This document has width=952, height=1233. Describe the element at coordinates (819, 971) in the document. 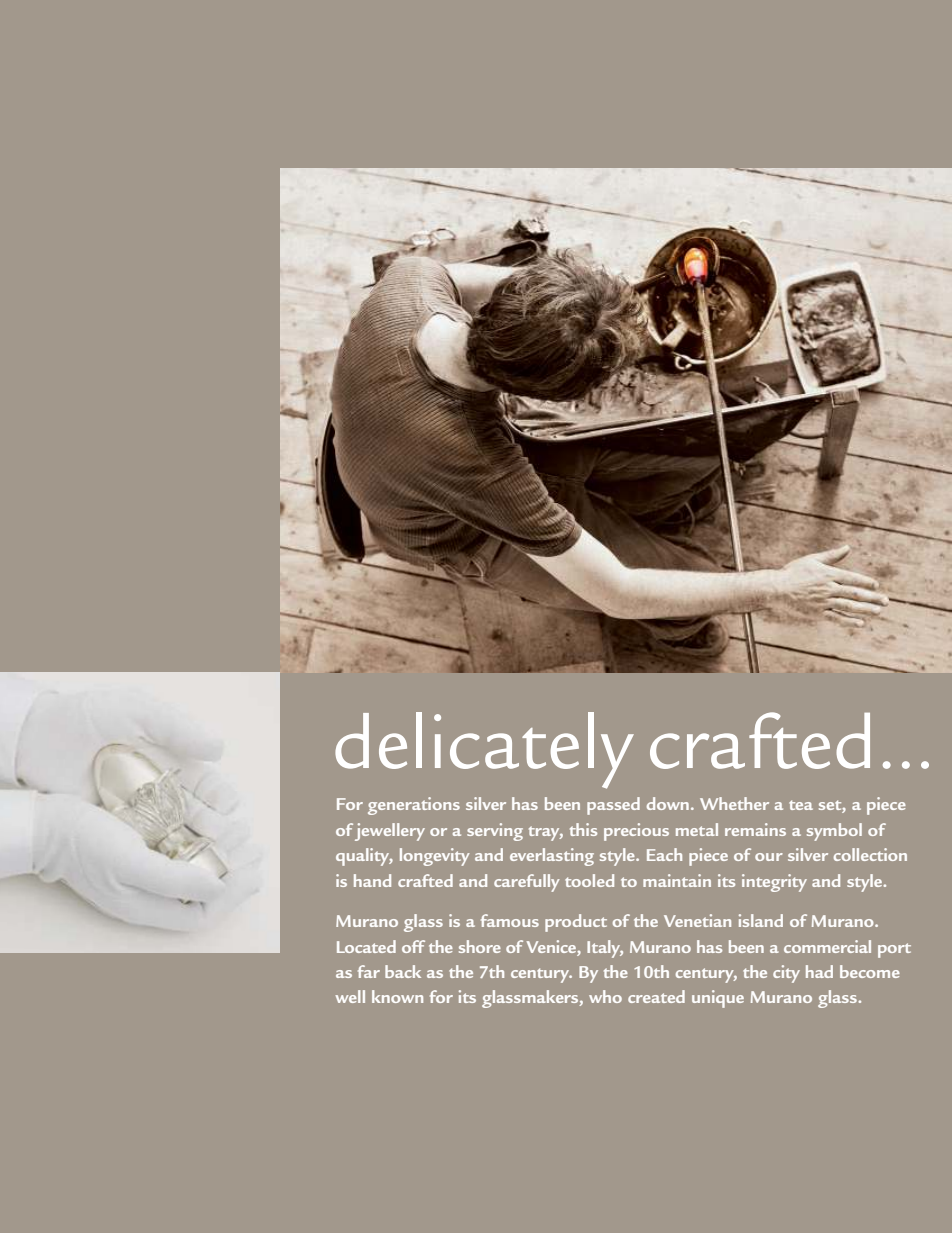

I see `had` at that location.
